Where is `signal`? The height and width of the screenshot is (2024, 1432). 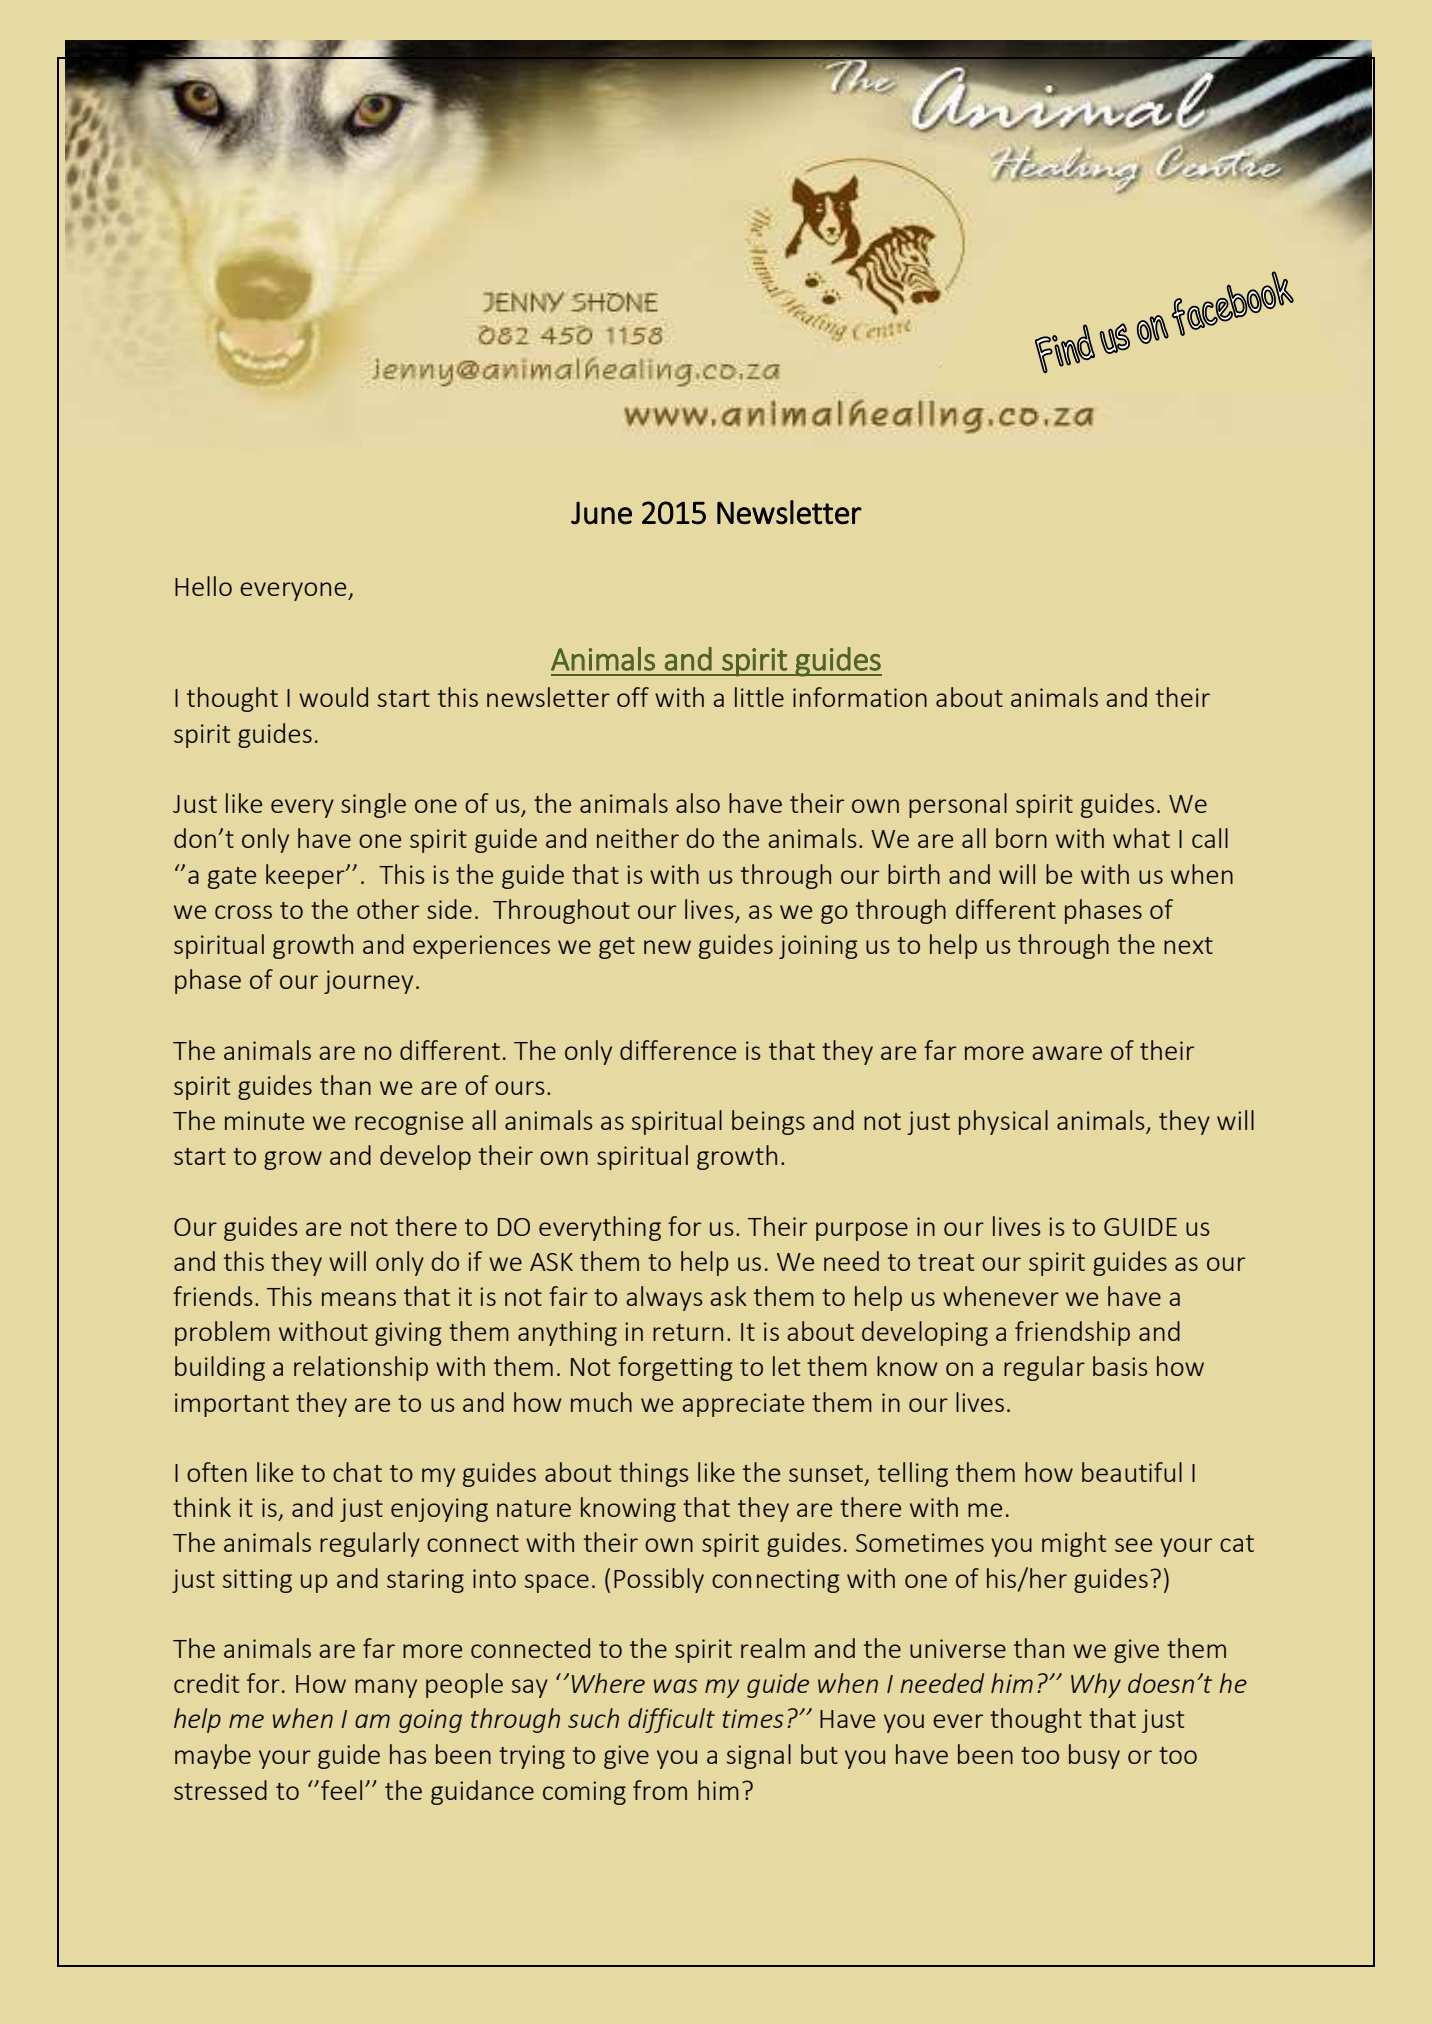 signal is located at coordinates (759, 1756).
